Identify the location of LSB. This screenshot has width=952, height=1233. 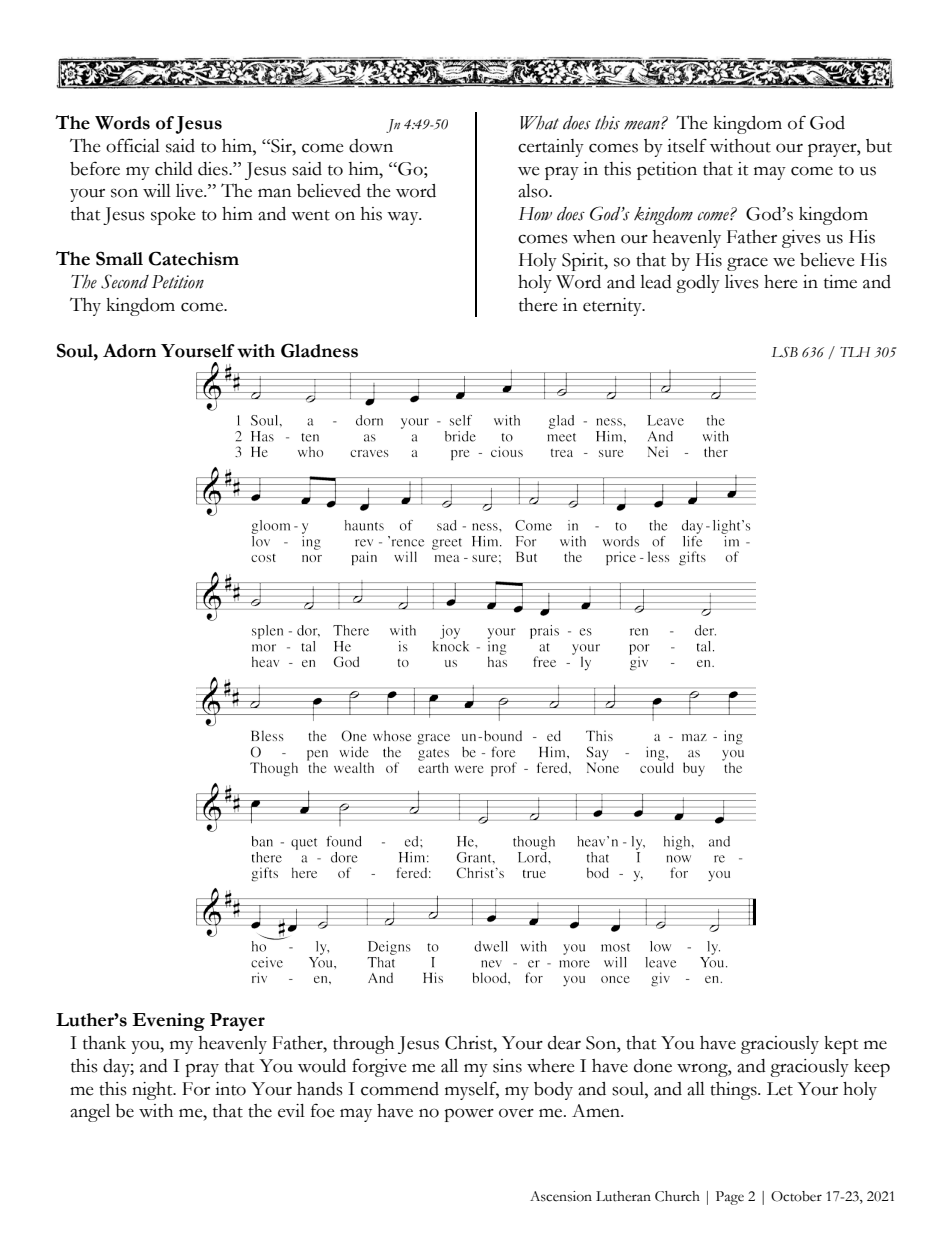
(784, 352).
